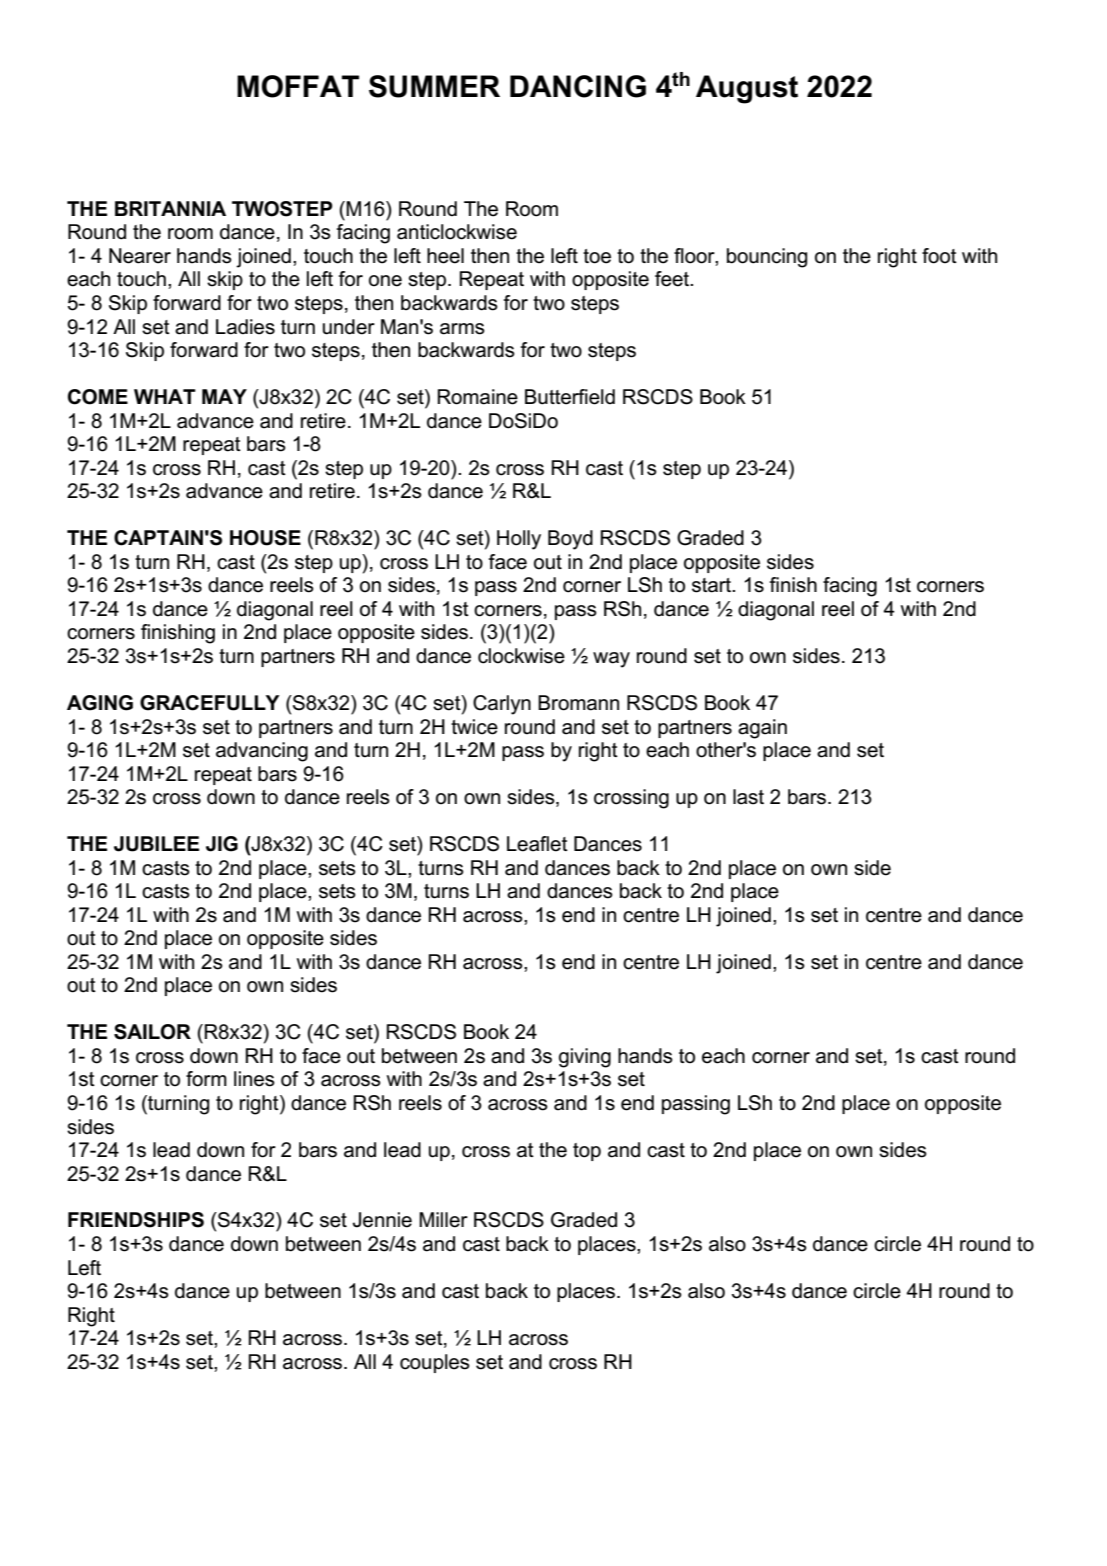 This screenshot has height=1566, width=1107. What do you see at coordinates (222, 844) in the screenshot?
I see `JIG` at bounding box center [222, 844].
